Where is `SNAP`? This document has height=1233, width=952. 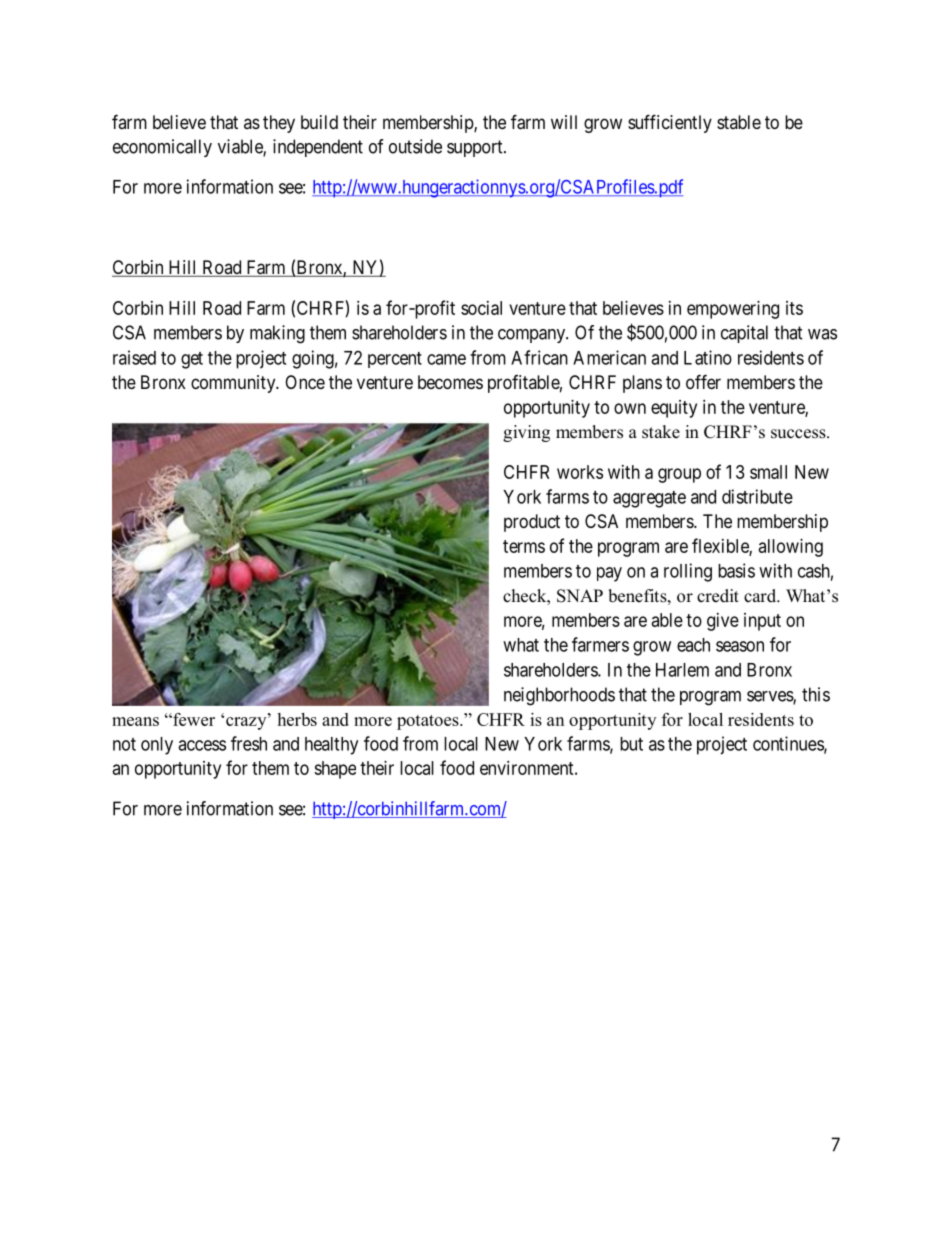
SNAP is located at coordinates (580, 596).
